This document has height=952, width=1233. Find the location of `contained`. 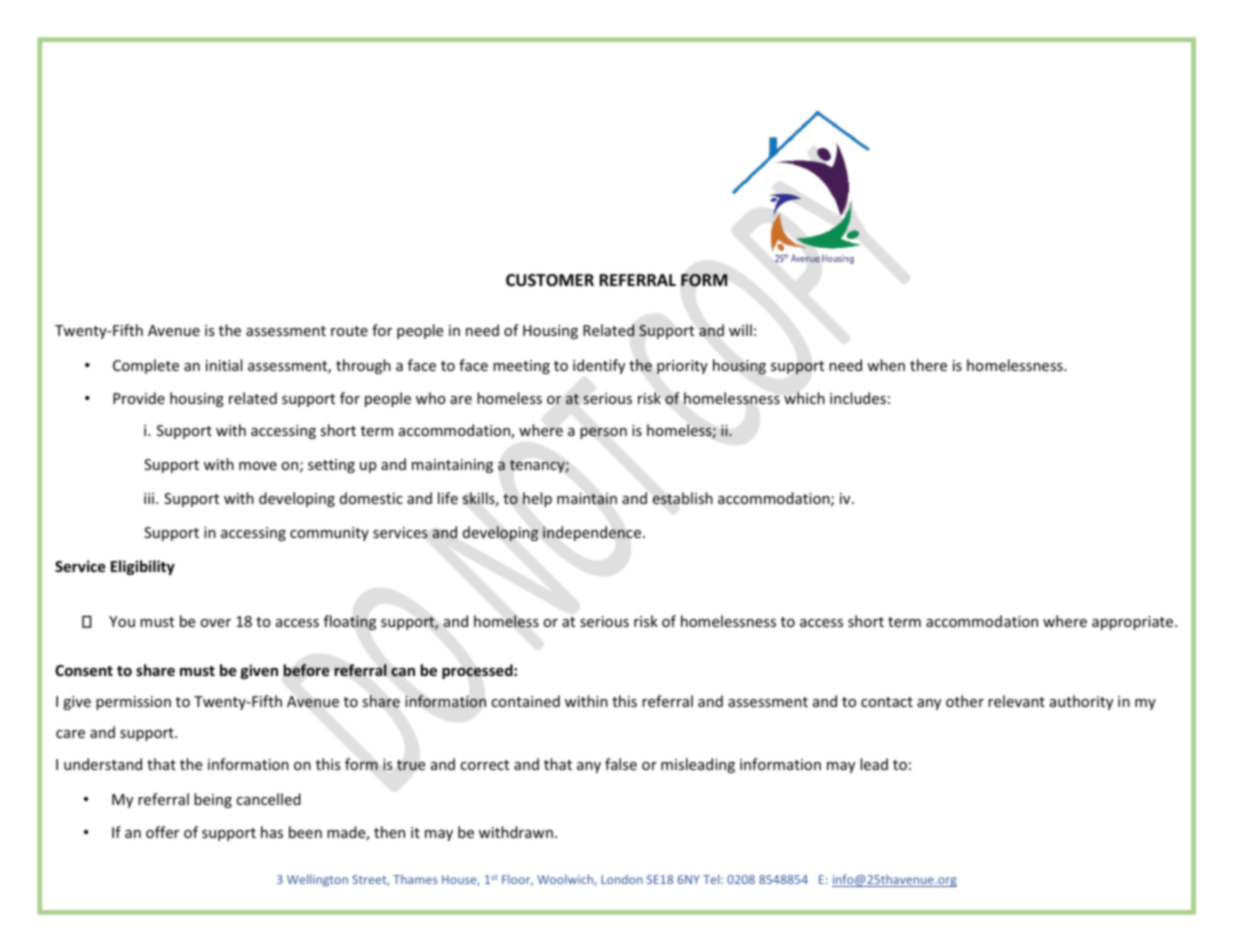

contained is located at coordinates (525, 701).
